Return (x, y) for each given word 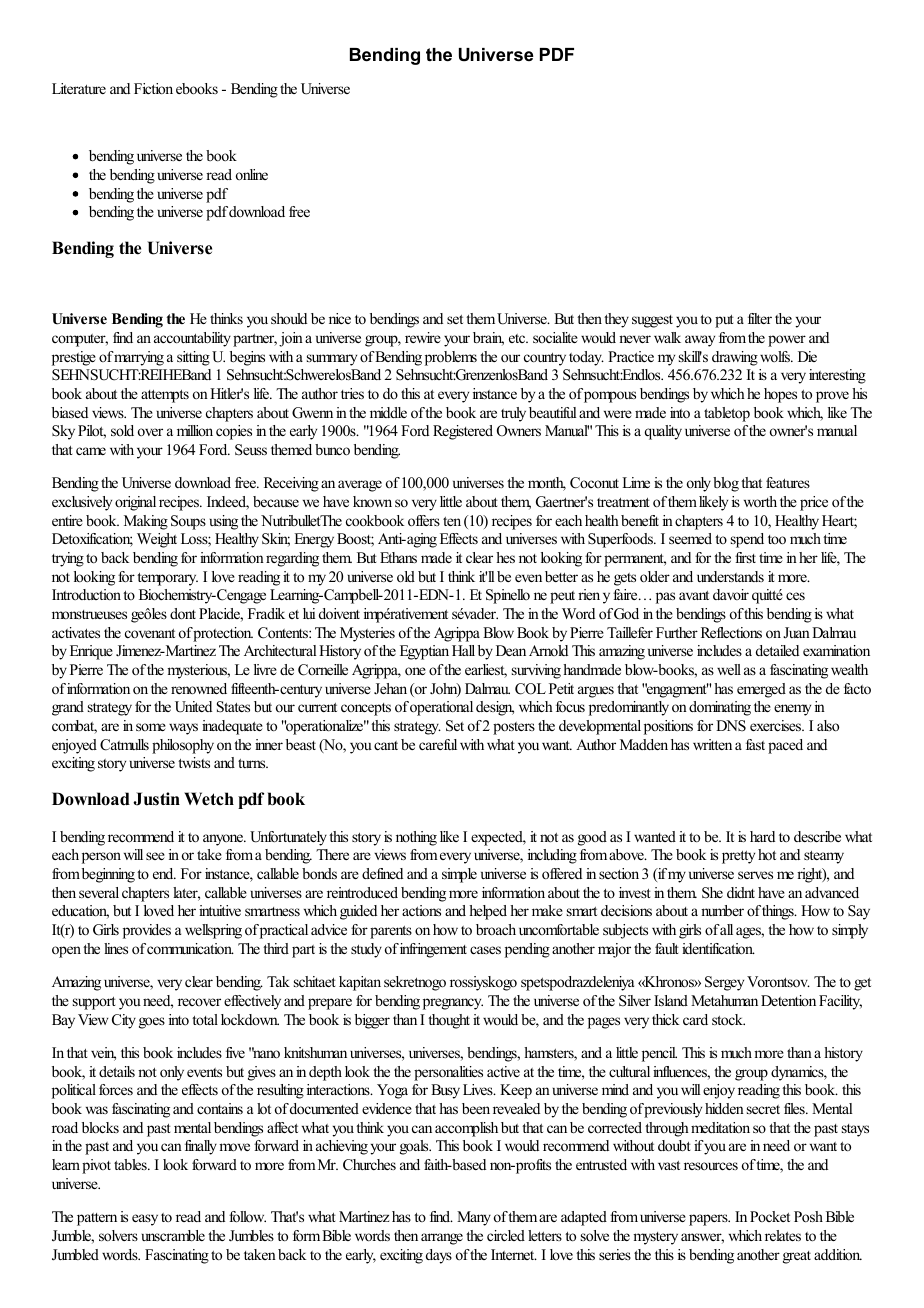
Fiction (153, 88)
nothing (416, 838)
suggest (652, 321)
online (252, 174)
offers (424, 520)
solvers (118, 1235)
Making (146, 522)
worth (760, 501)
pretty (738, 857)
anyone (224, 840)
